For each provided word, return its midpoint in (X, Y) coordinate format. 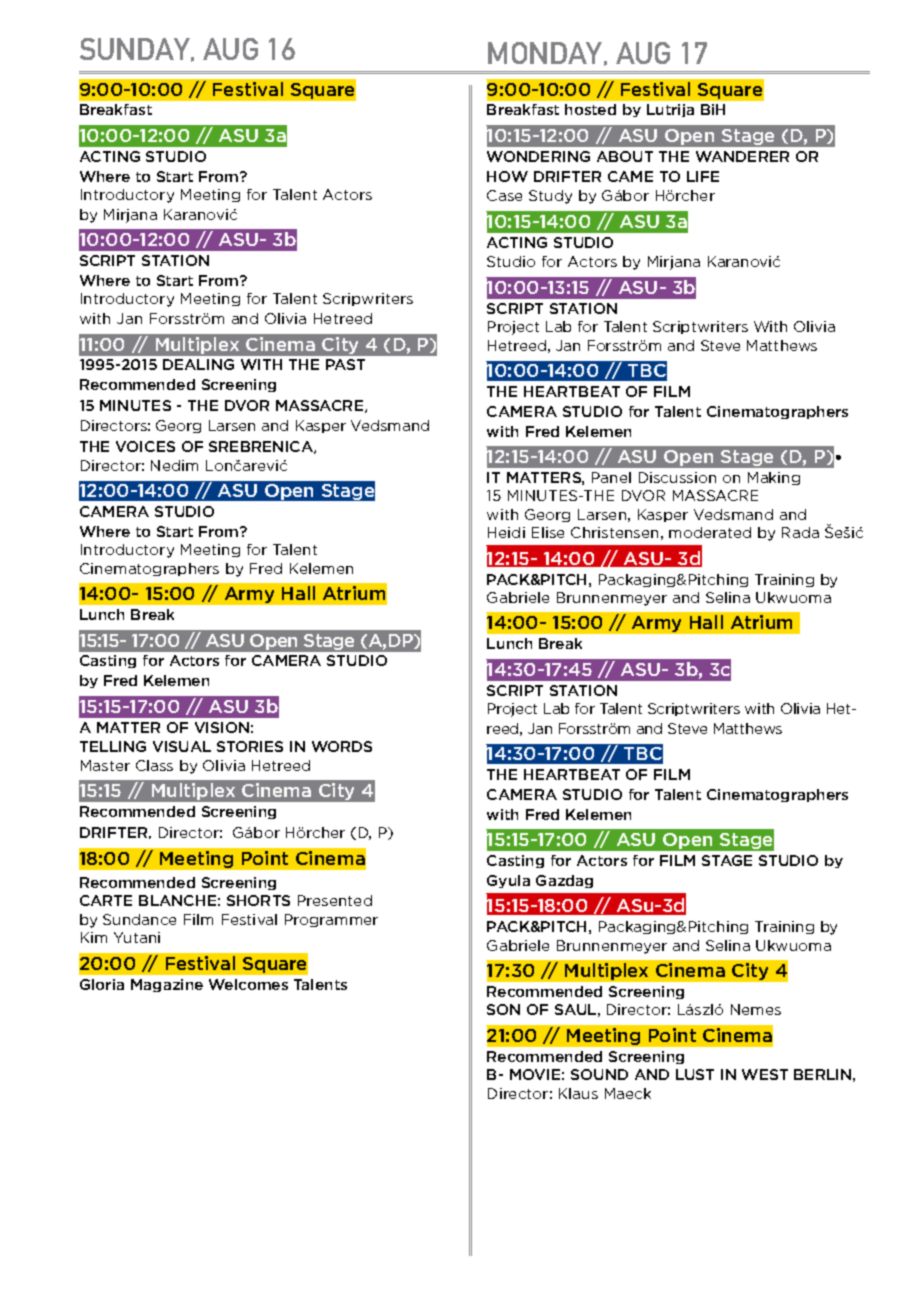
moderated (710, 532)
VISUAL (182, 746)
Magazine (167, 985)
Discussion (677, 477)
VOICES (145, 446)
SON (503, 1009)
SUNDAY (136, 50)
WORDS (342, 746)
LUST (695, 1074)
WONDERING (538, 156)
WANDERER (742, 156)
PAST (345, 364)
